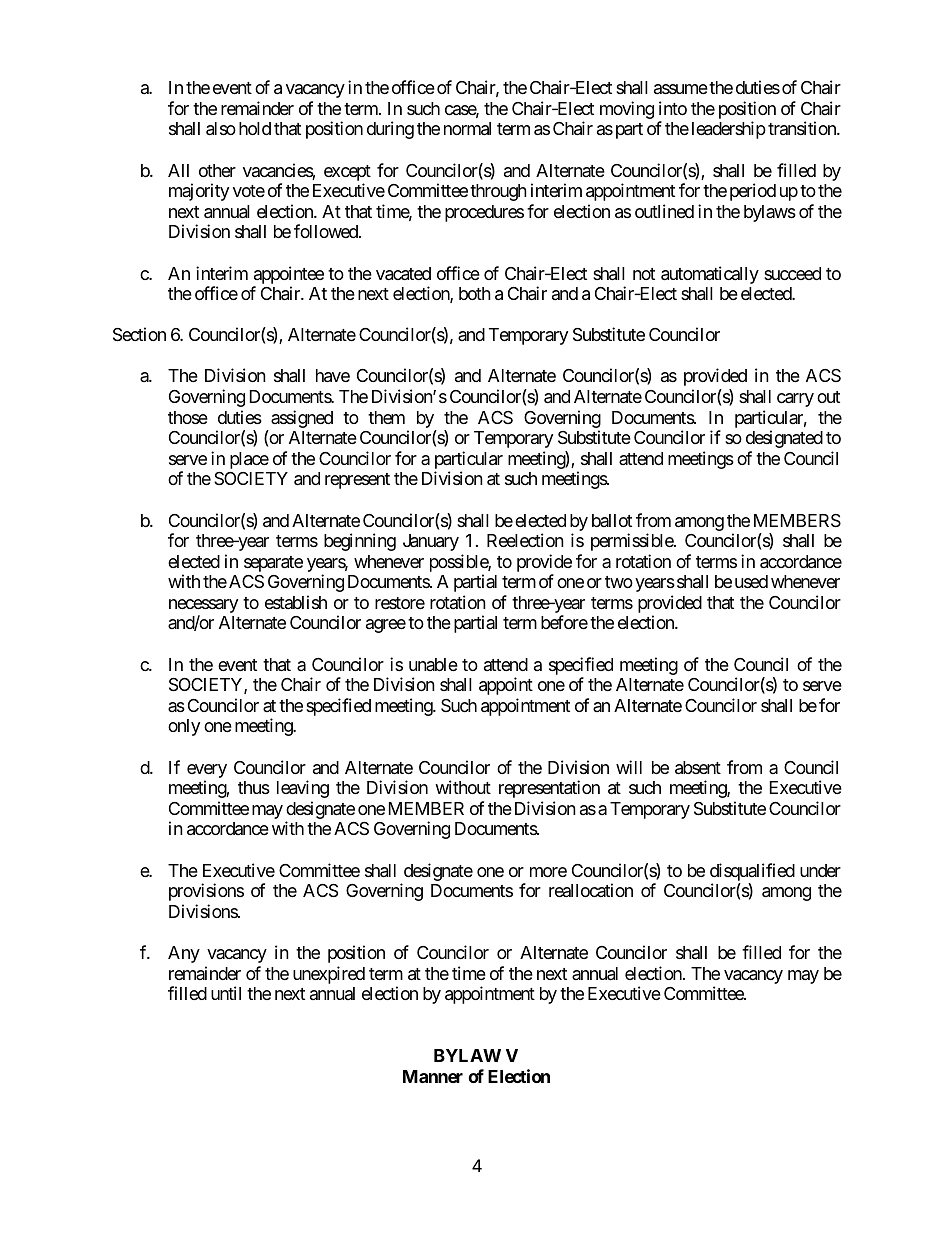 Image resolution: width=952 pixels, height=1233 pixels. Describe the element at coordinates (433, 664) in the screenshot. I see `unable` at that location.
